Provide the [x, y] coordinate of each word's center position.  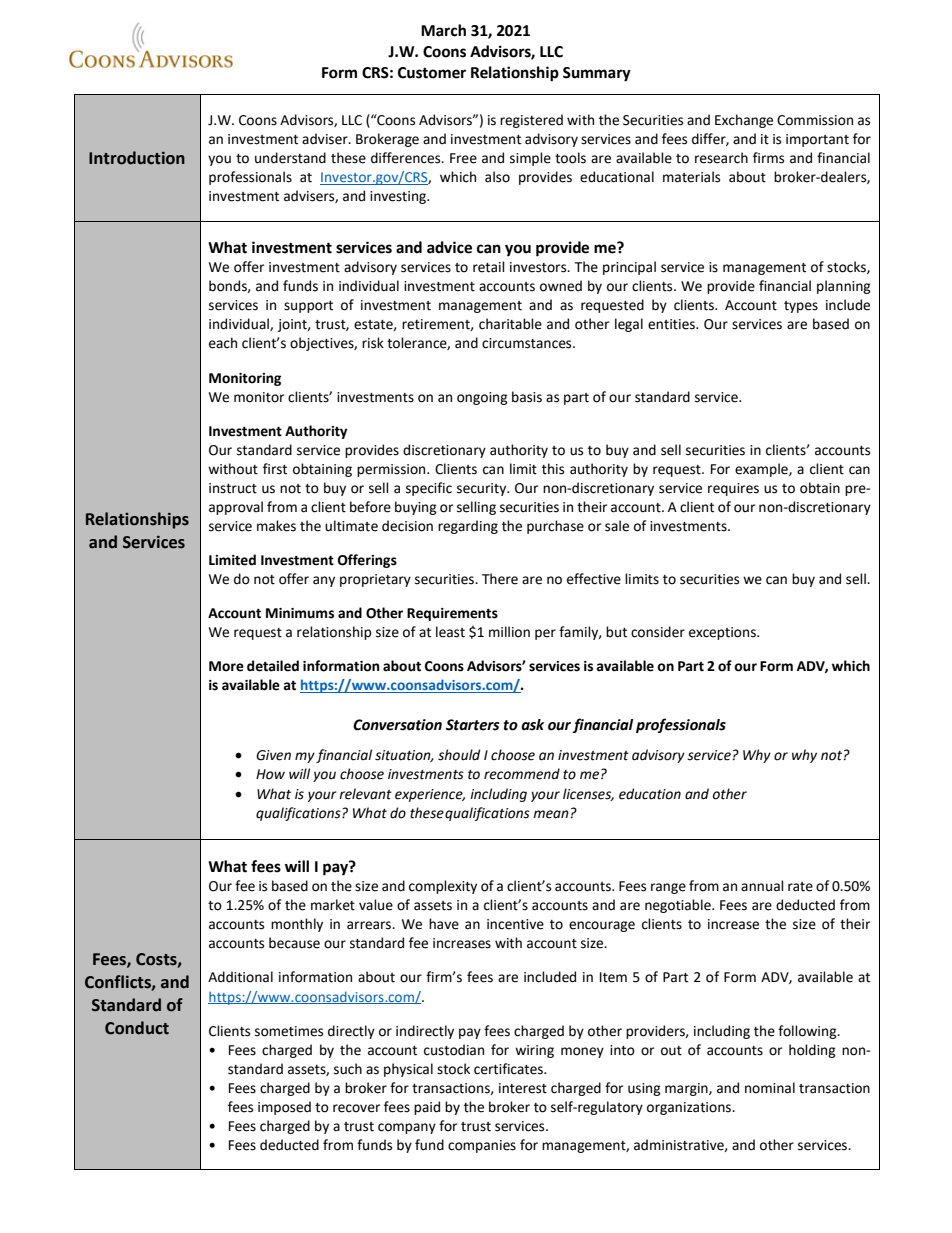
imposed [284, 1108]
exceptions [723, 633]
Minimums [300, 613]
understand [290, 158]
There [500, 579]
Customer [432, 73]
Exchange [744, 121]
